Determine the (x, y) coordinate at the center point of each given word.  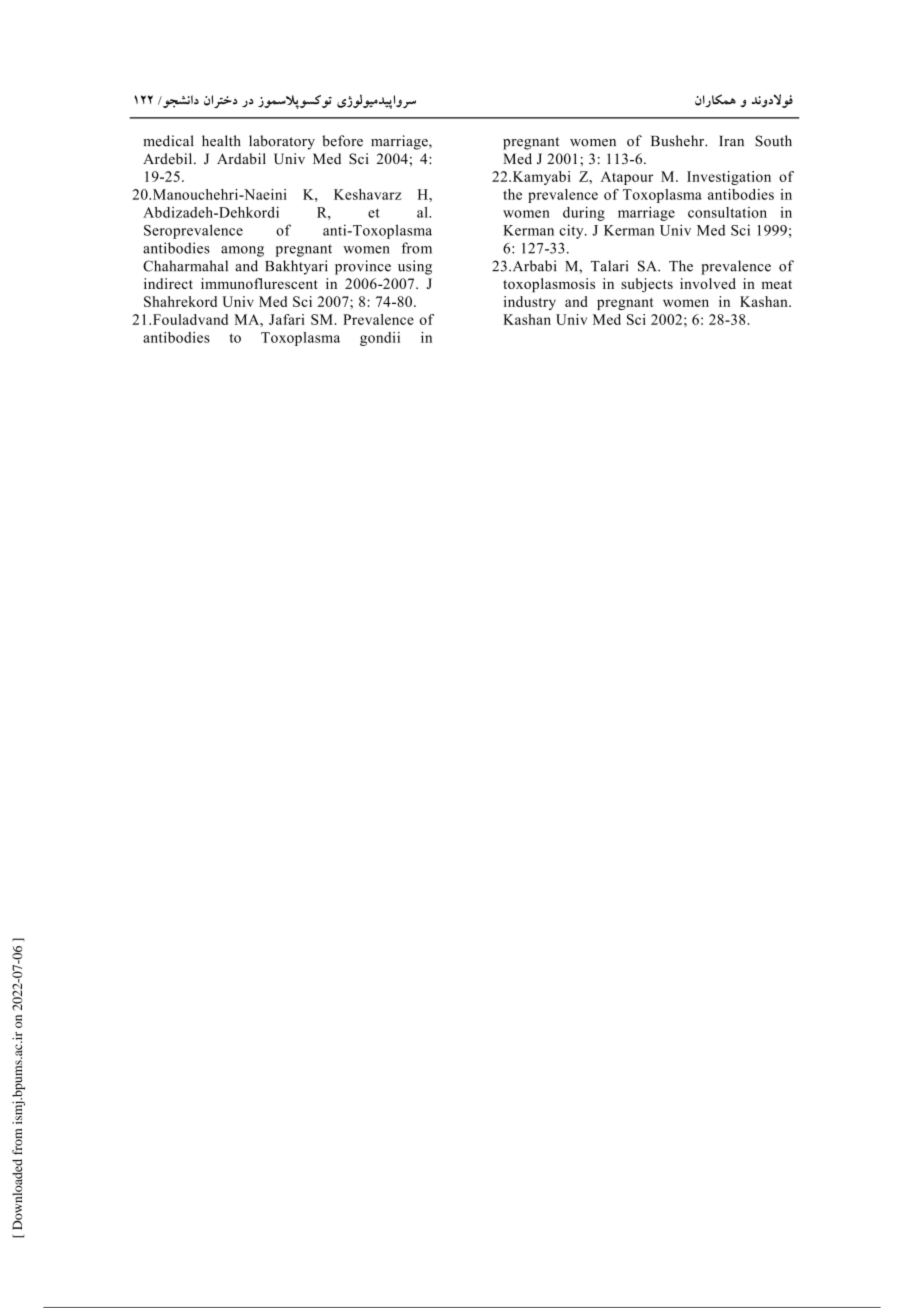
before (342, 141)
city (572, 231)
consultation (727, 212)
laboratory (282, 142)
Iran (731, 141)
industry (530, 303)
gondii (380, 339)
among (242, 251)
